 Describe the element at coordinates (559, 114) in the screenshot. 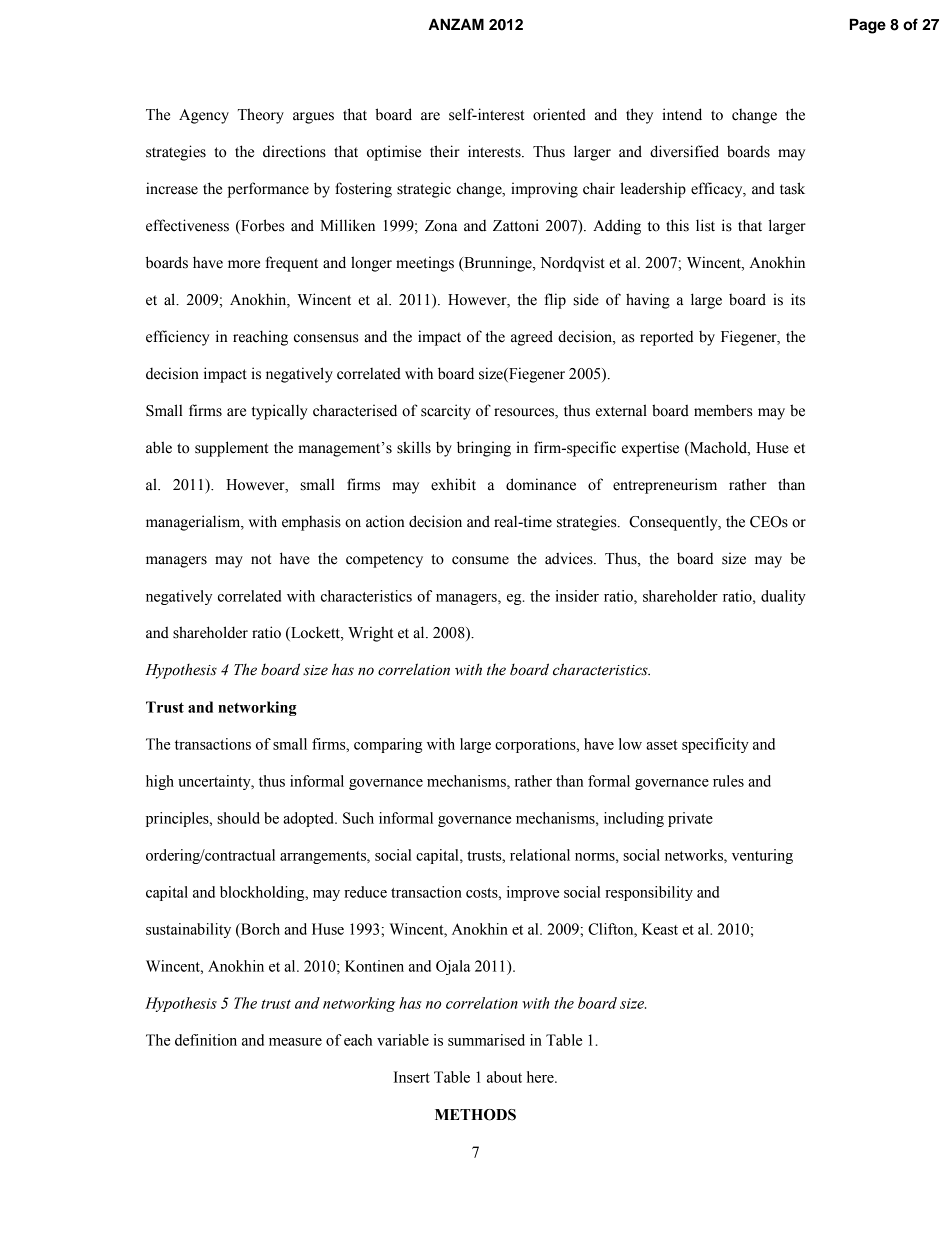

I see `oriented` at that location.
